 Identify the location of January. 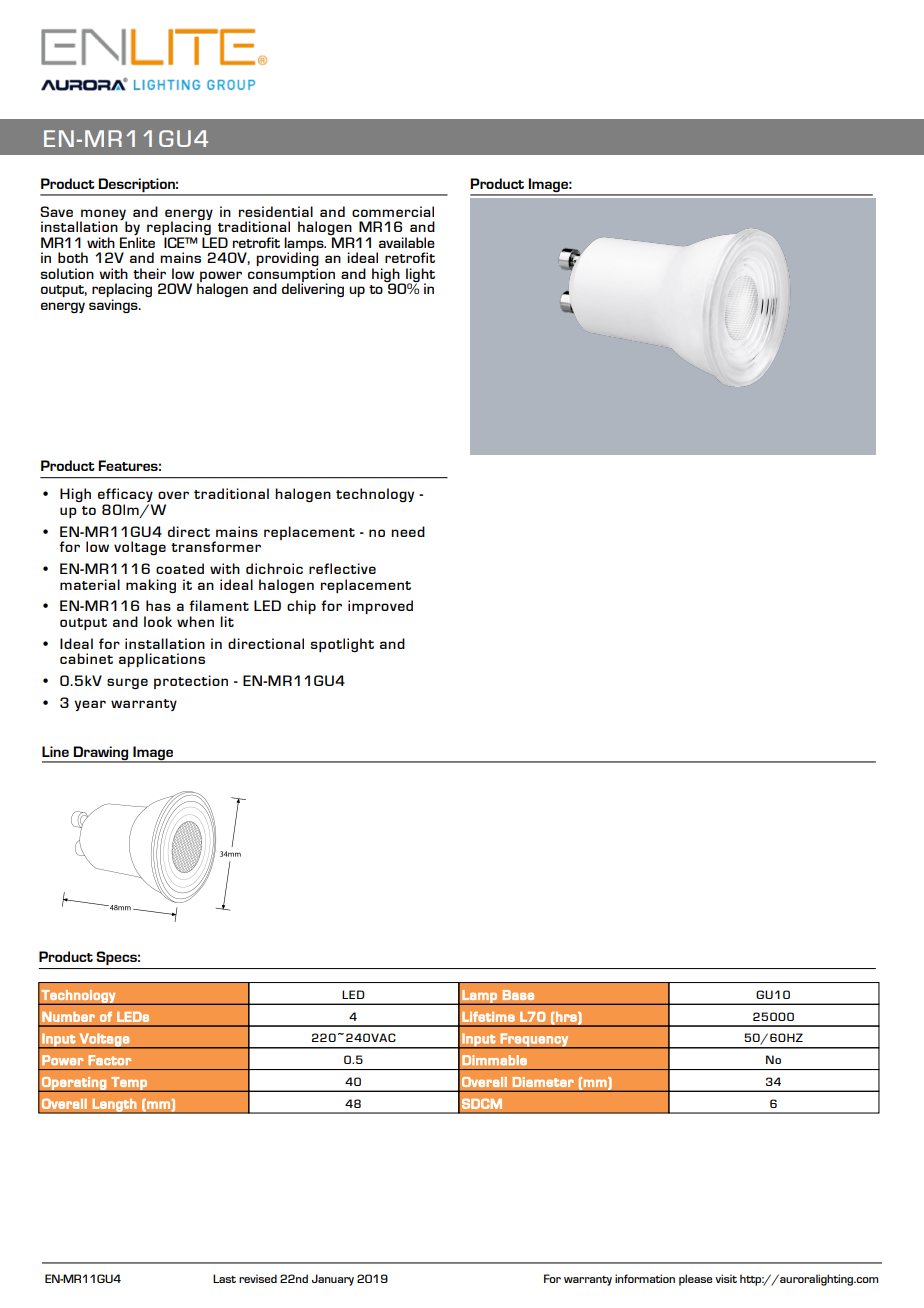
(333, 1280).
